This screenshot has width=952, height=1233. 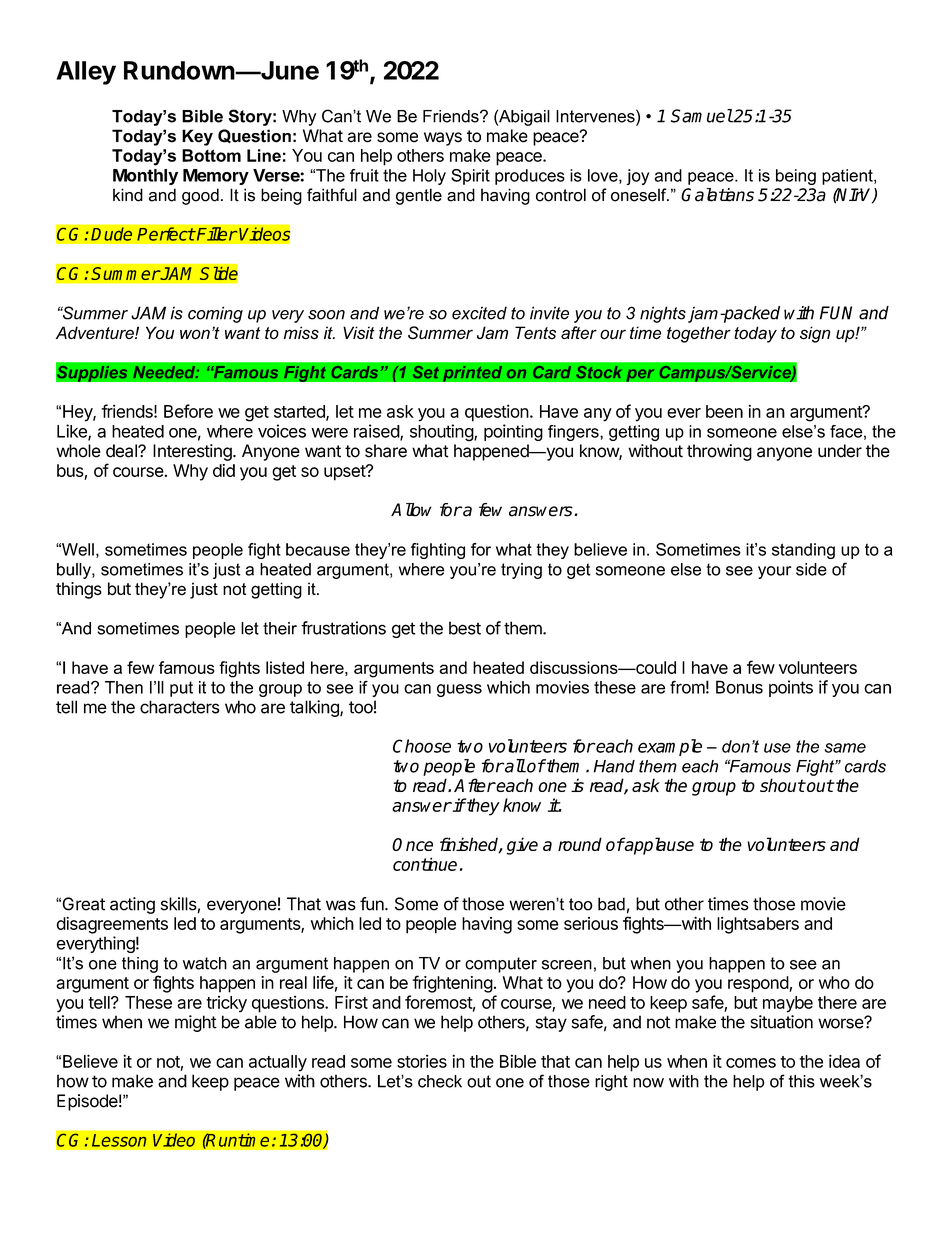 What do you see at coordinates (197, 137) in the screenshot?
I see `Key` at bounding box center [197, 137].
